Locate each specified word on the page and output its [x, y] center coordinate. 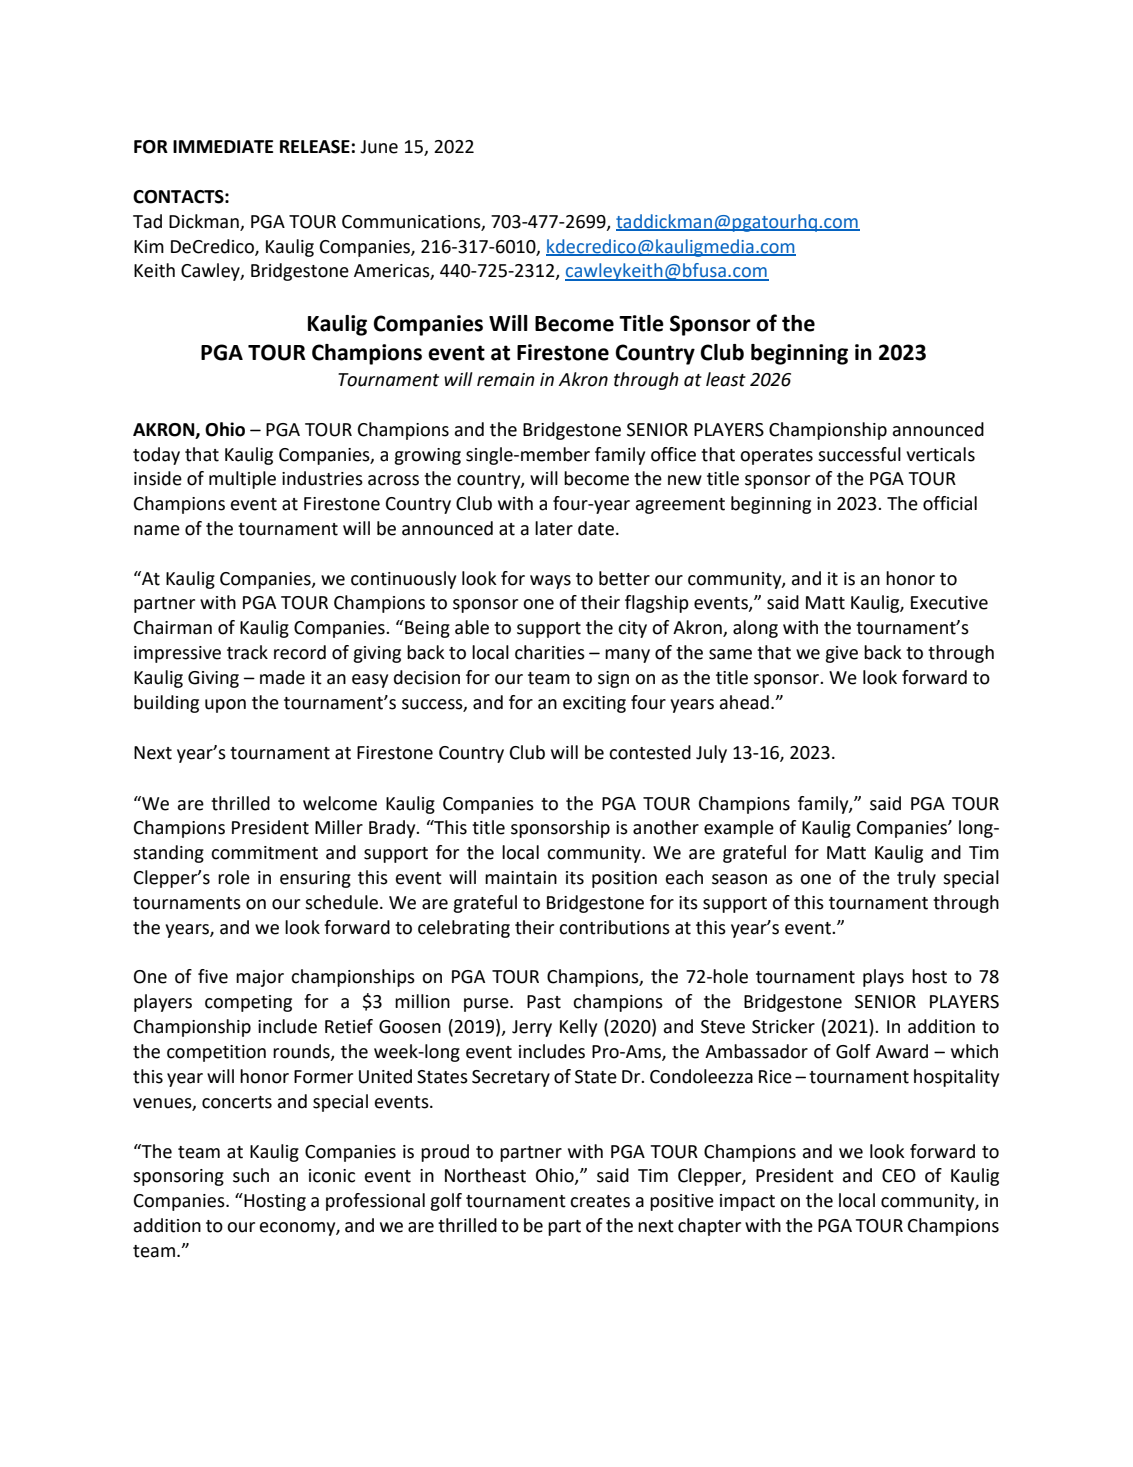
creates [600, 1201]
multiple [242, 480]
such [251, 1175]
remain [506, 380]
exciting [594, 704]
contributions [614, 927]
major [260, 978]
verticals [940, 454]
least [726, 379]
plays [883, 978]
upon [225, 706]
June [379, 147]
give [841, 654]
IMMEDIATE [223, 146]
